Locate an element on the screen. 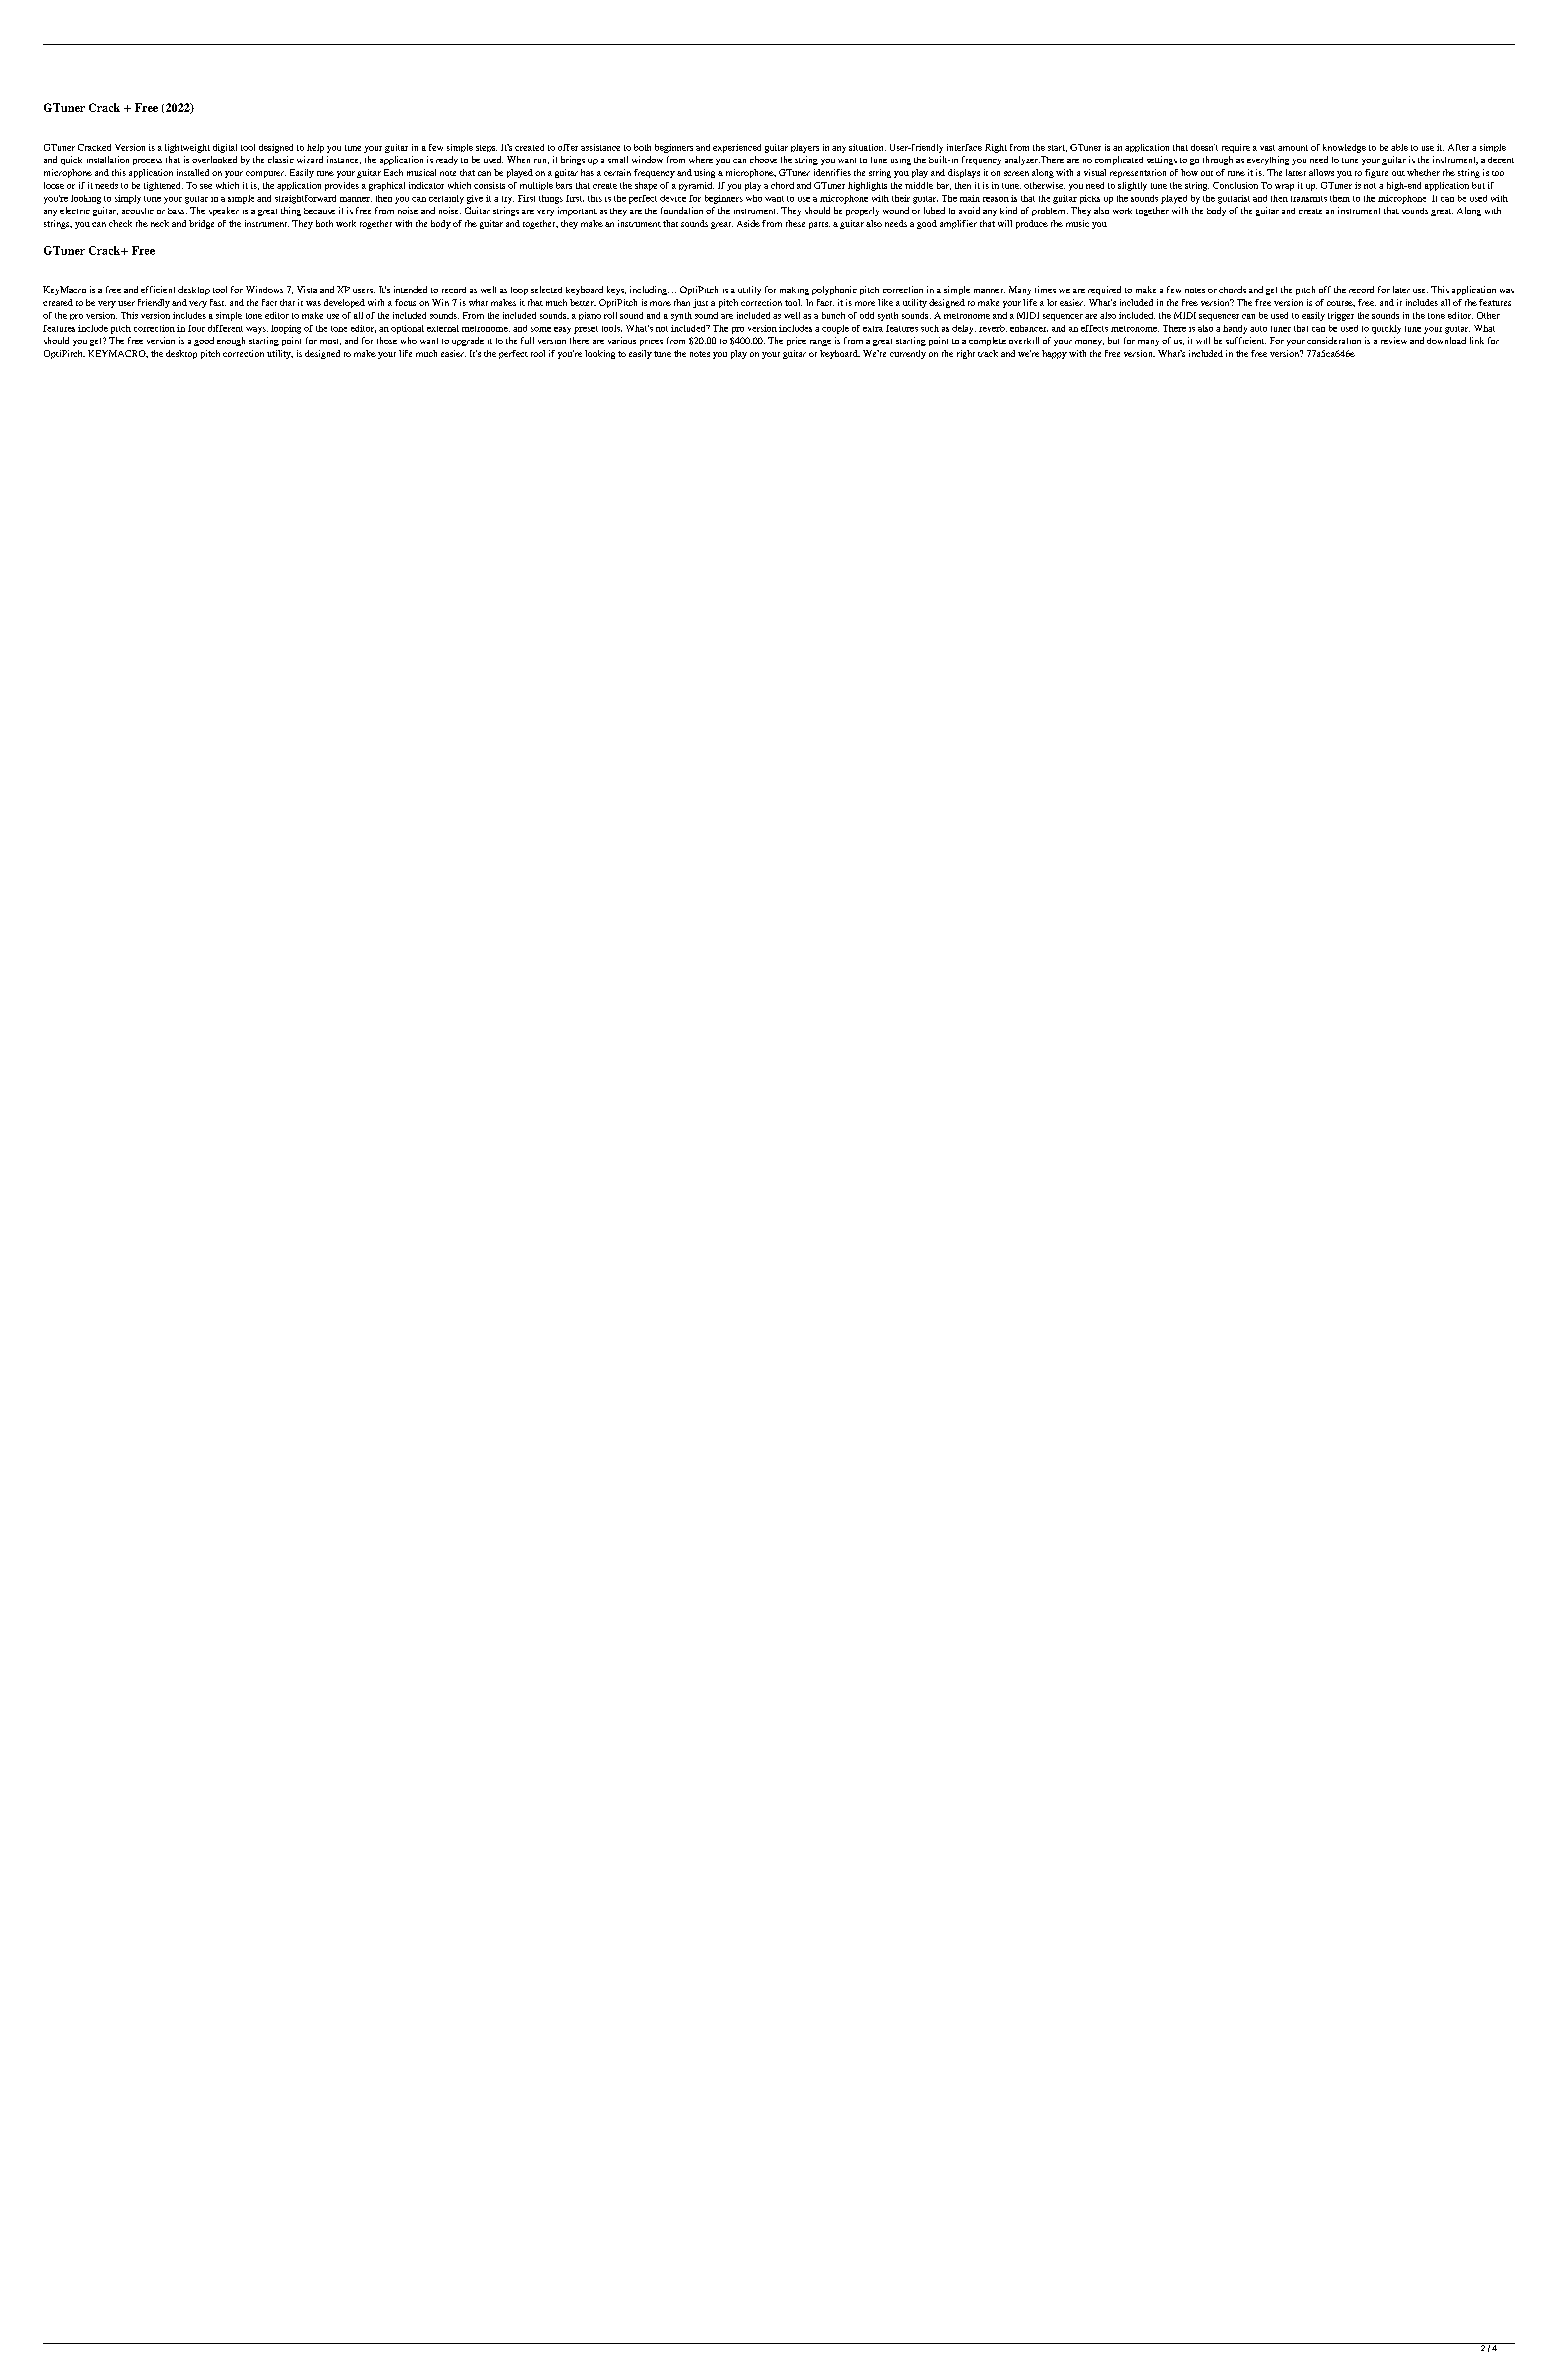 This screenshot has height=2372, width=1558. knowledge is located at coordinates (1344, 148).
